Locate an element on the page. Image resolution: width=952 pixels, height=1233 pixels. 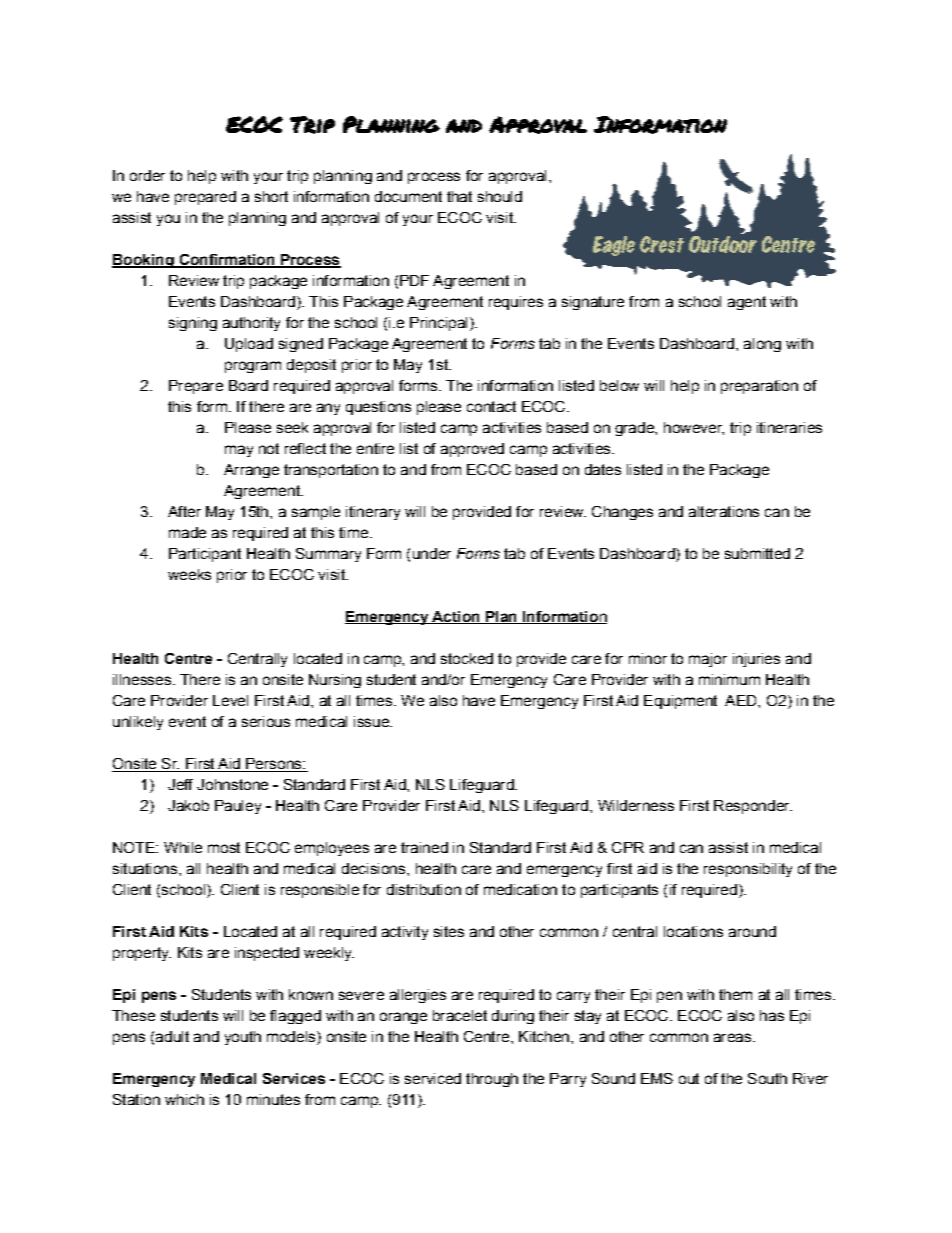
through is located at coordinates (492, 1080).
